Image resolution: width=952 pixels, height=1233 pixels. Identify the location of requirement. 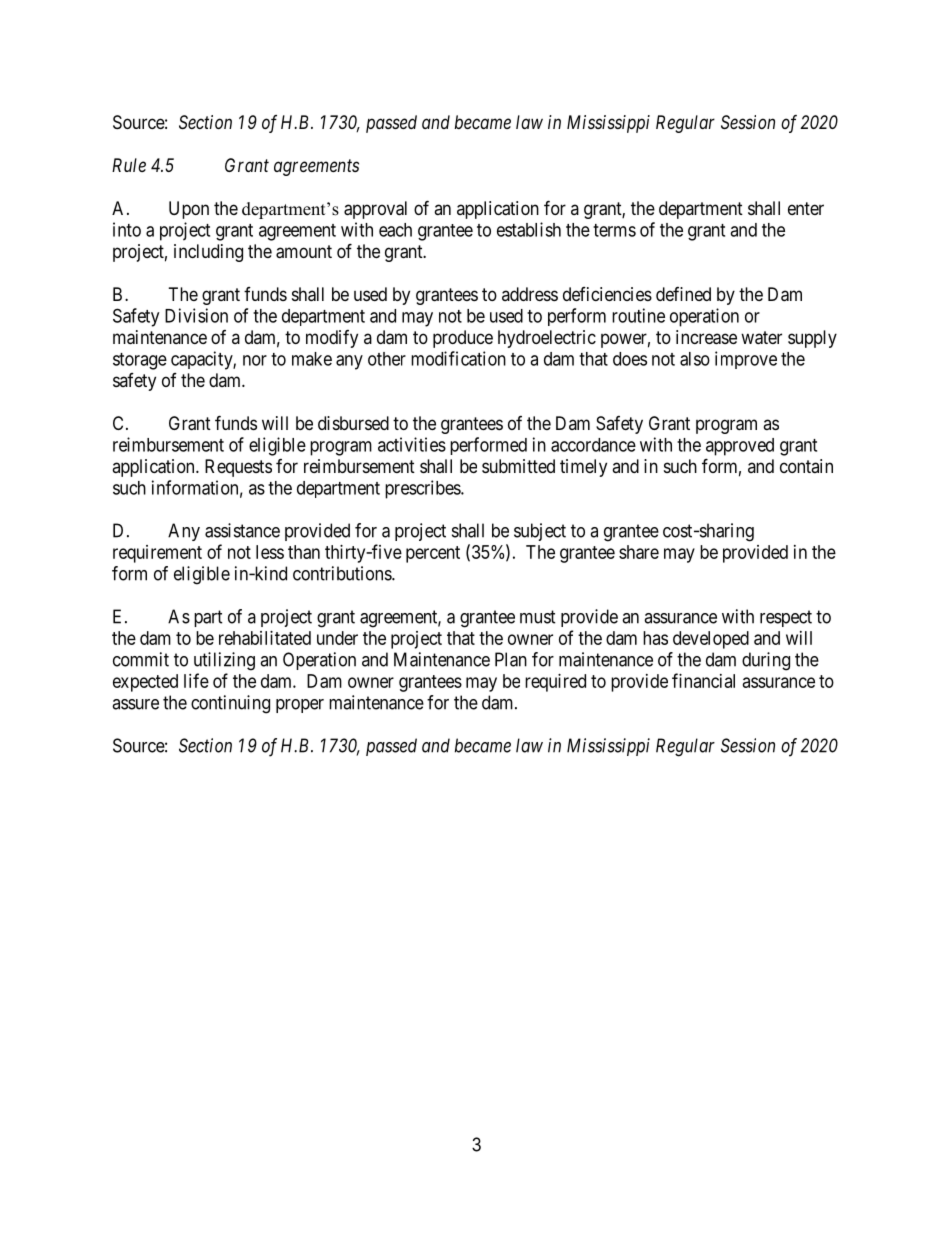
(157, 554).
